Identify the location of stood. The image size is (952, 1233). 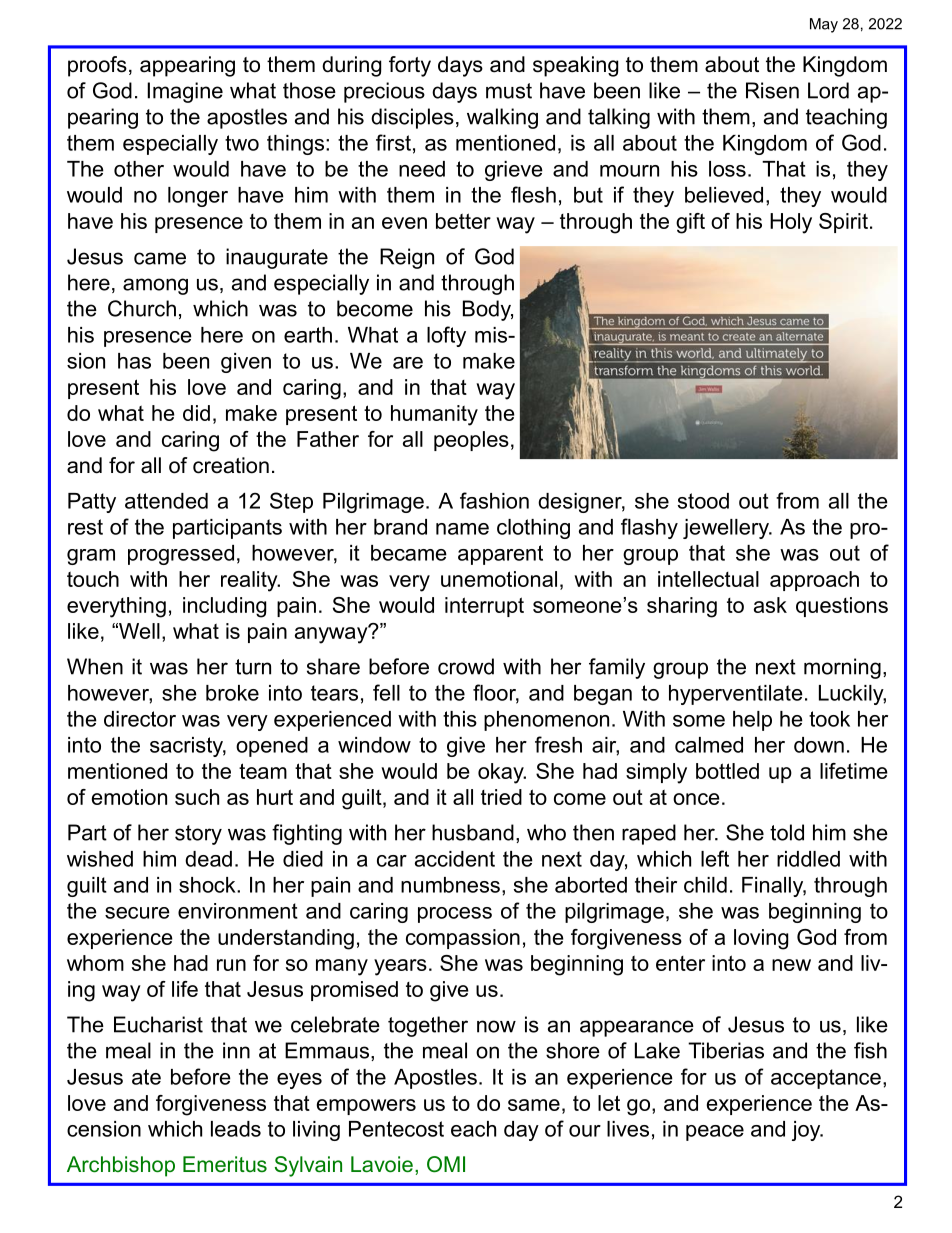
(703, 501).
